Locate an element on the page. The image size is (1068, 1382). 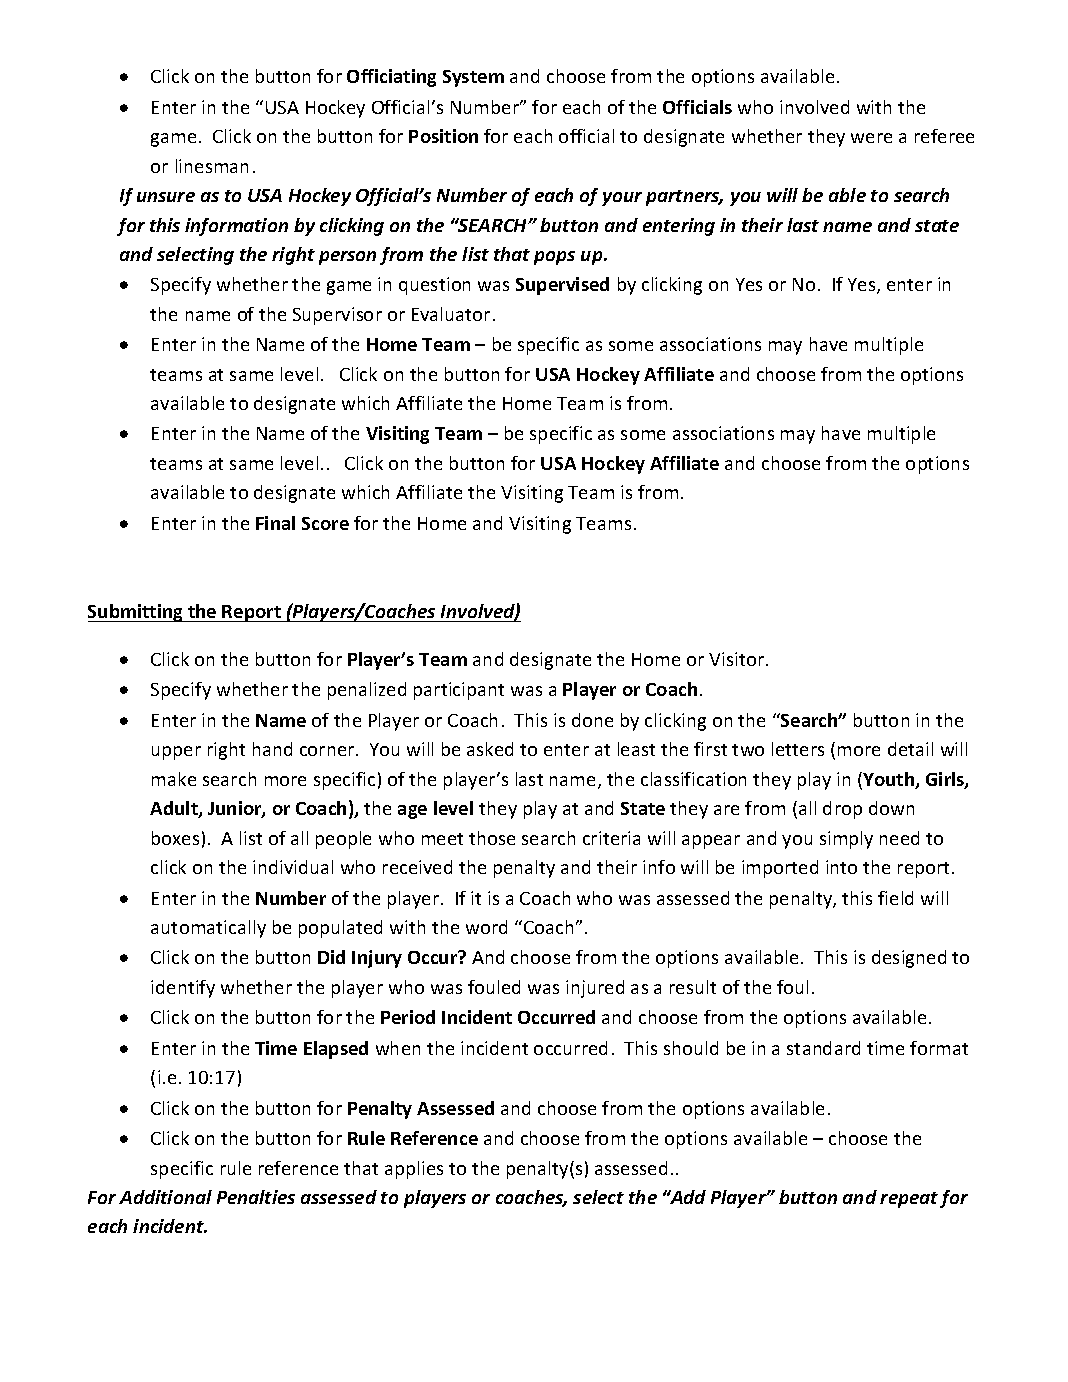
Visitor is located at coordinates (738, 659).
